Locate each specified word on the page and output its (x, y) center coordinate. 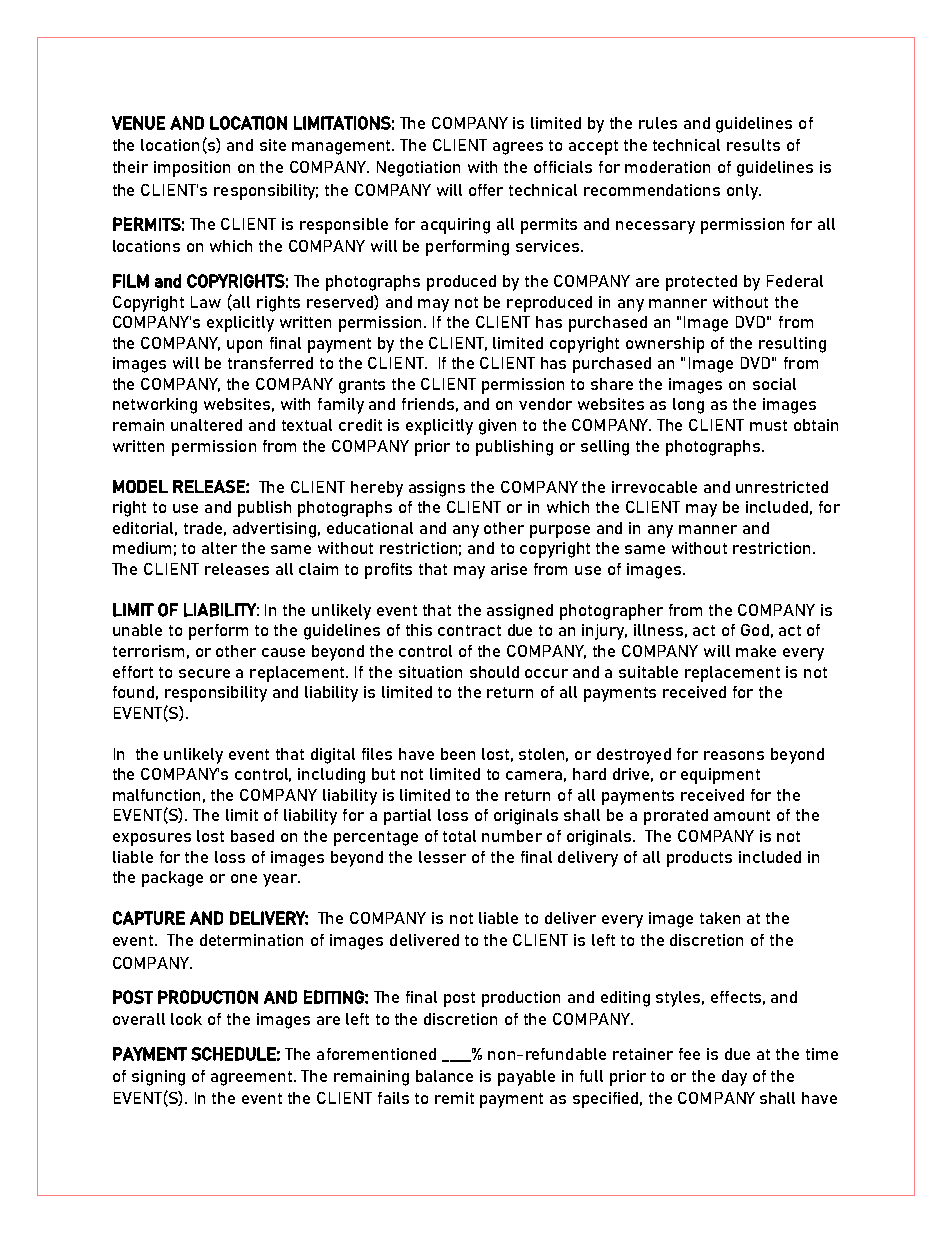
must (768, 425)
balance (444, 1076)
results (753, 145)
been (458, 754)
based (252, 836)
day (734, 1078)
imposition (192, 169)
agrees (518, 148)
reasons (734, 755)
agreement (253, 1078)
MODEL (140, 486)
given (497, 427)
